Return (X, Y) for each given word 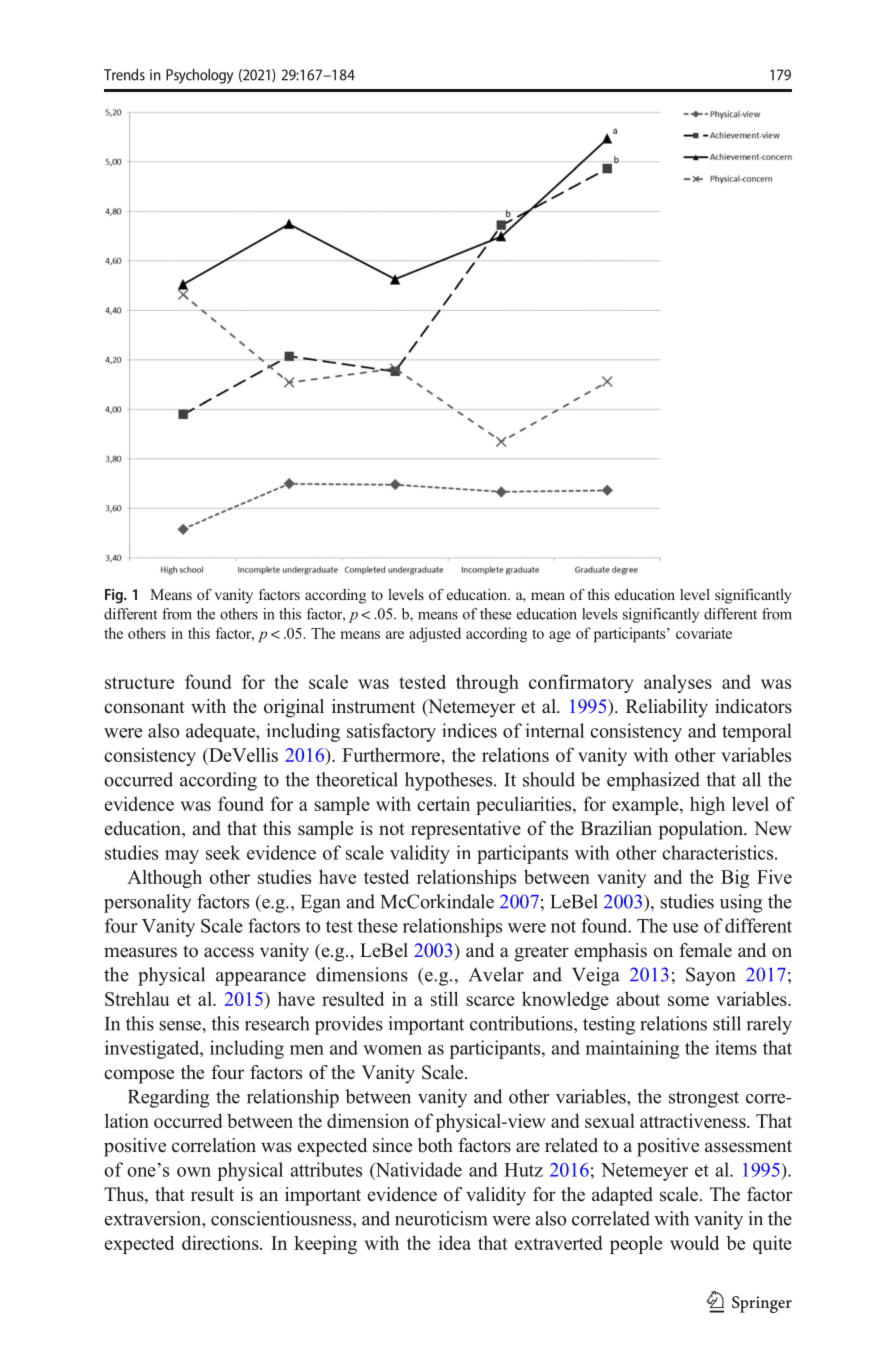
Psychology (199, 76)
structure (139, 683)
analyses (678, 683)
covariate (704, 633)
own (194, 1172)
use (685, 928)
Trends (124, 74)
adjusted (435, 634)
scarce (490, 1001)
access (229, 952)
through (487, 683)
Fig (115, 596)
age (560, 637)
